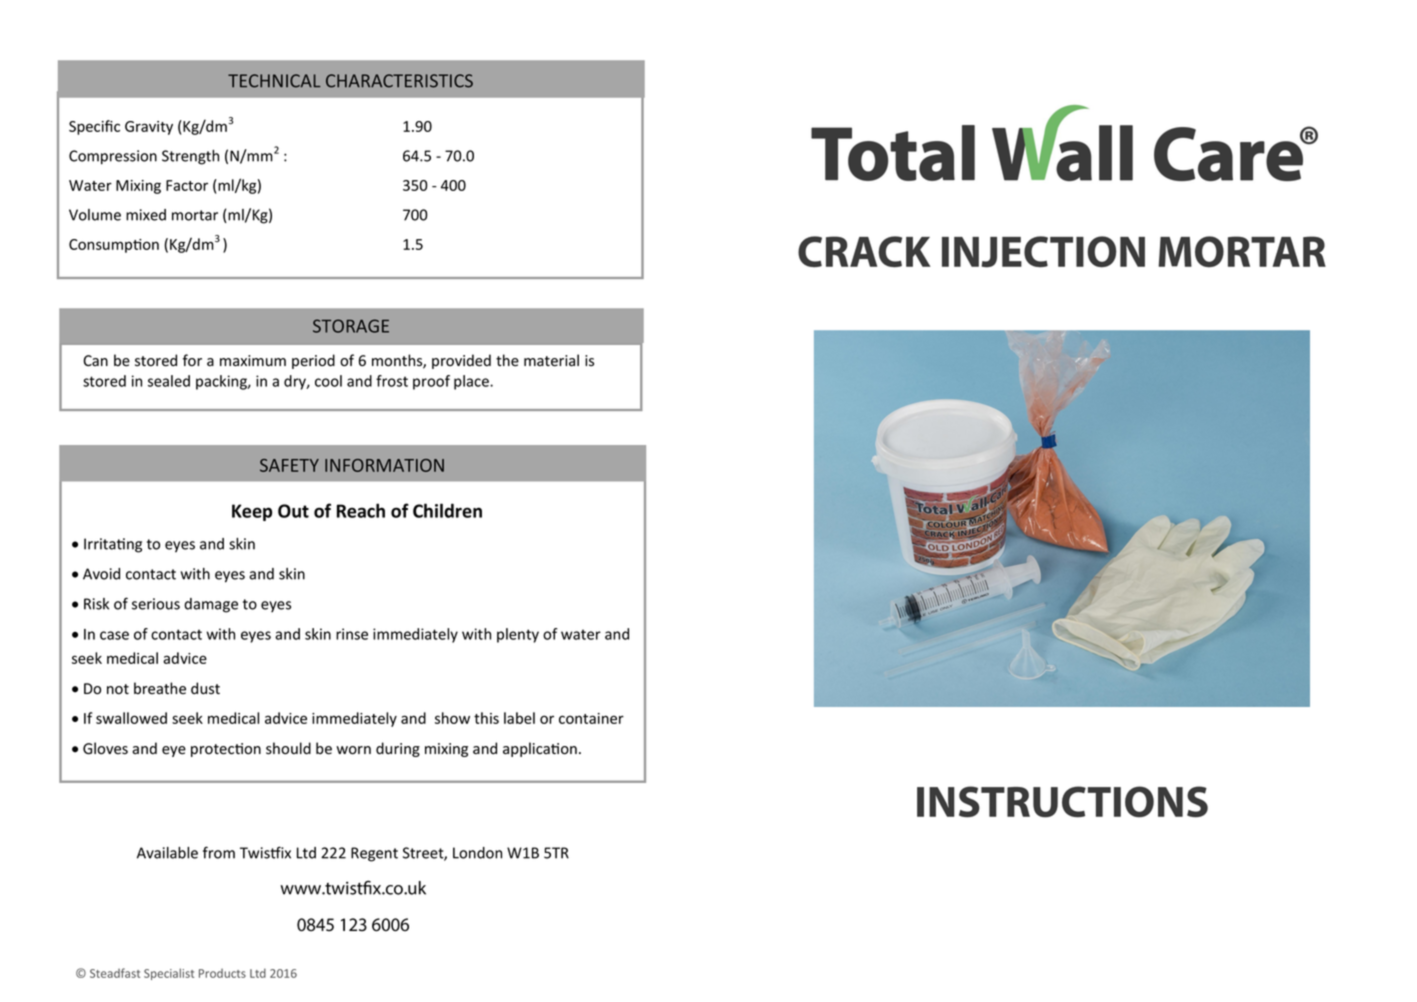 Image resolution: width=1417 pixels, height=1002 pixels. Describe the element at coordinates (113, 545) in the image. I see `Irritating` at that location.
